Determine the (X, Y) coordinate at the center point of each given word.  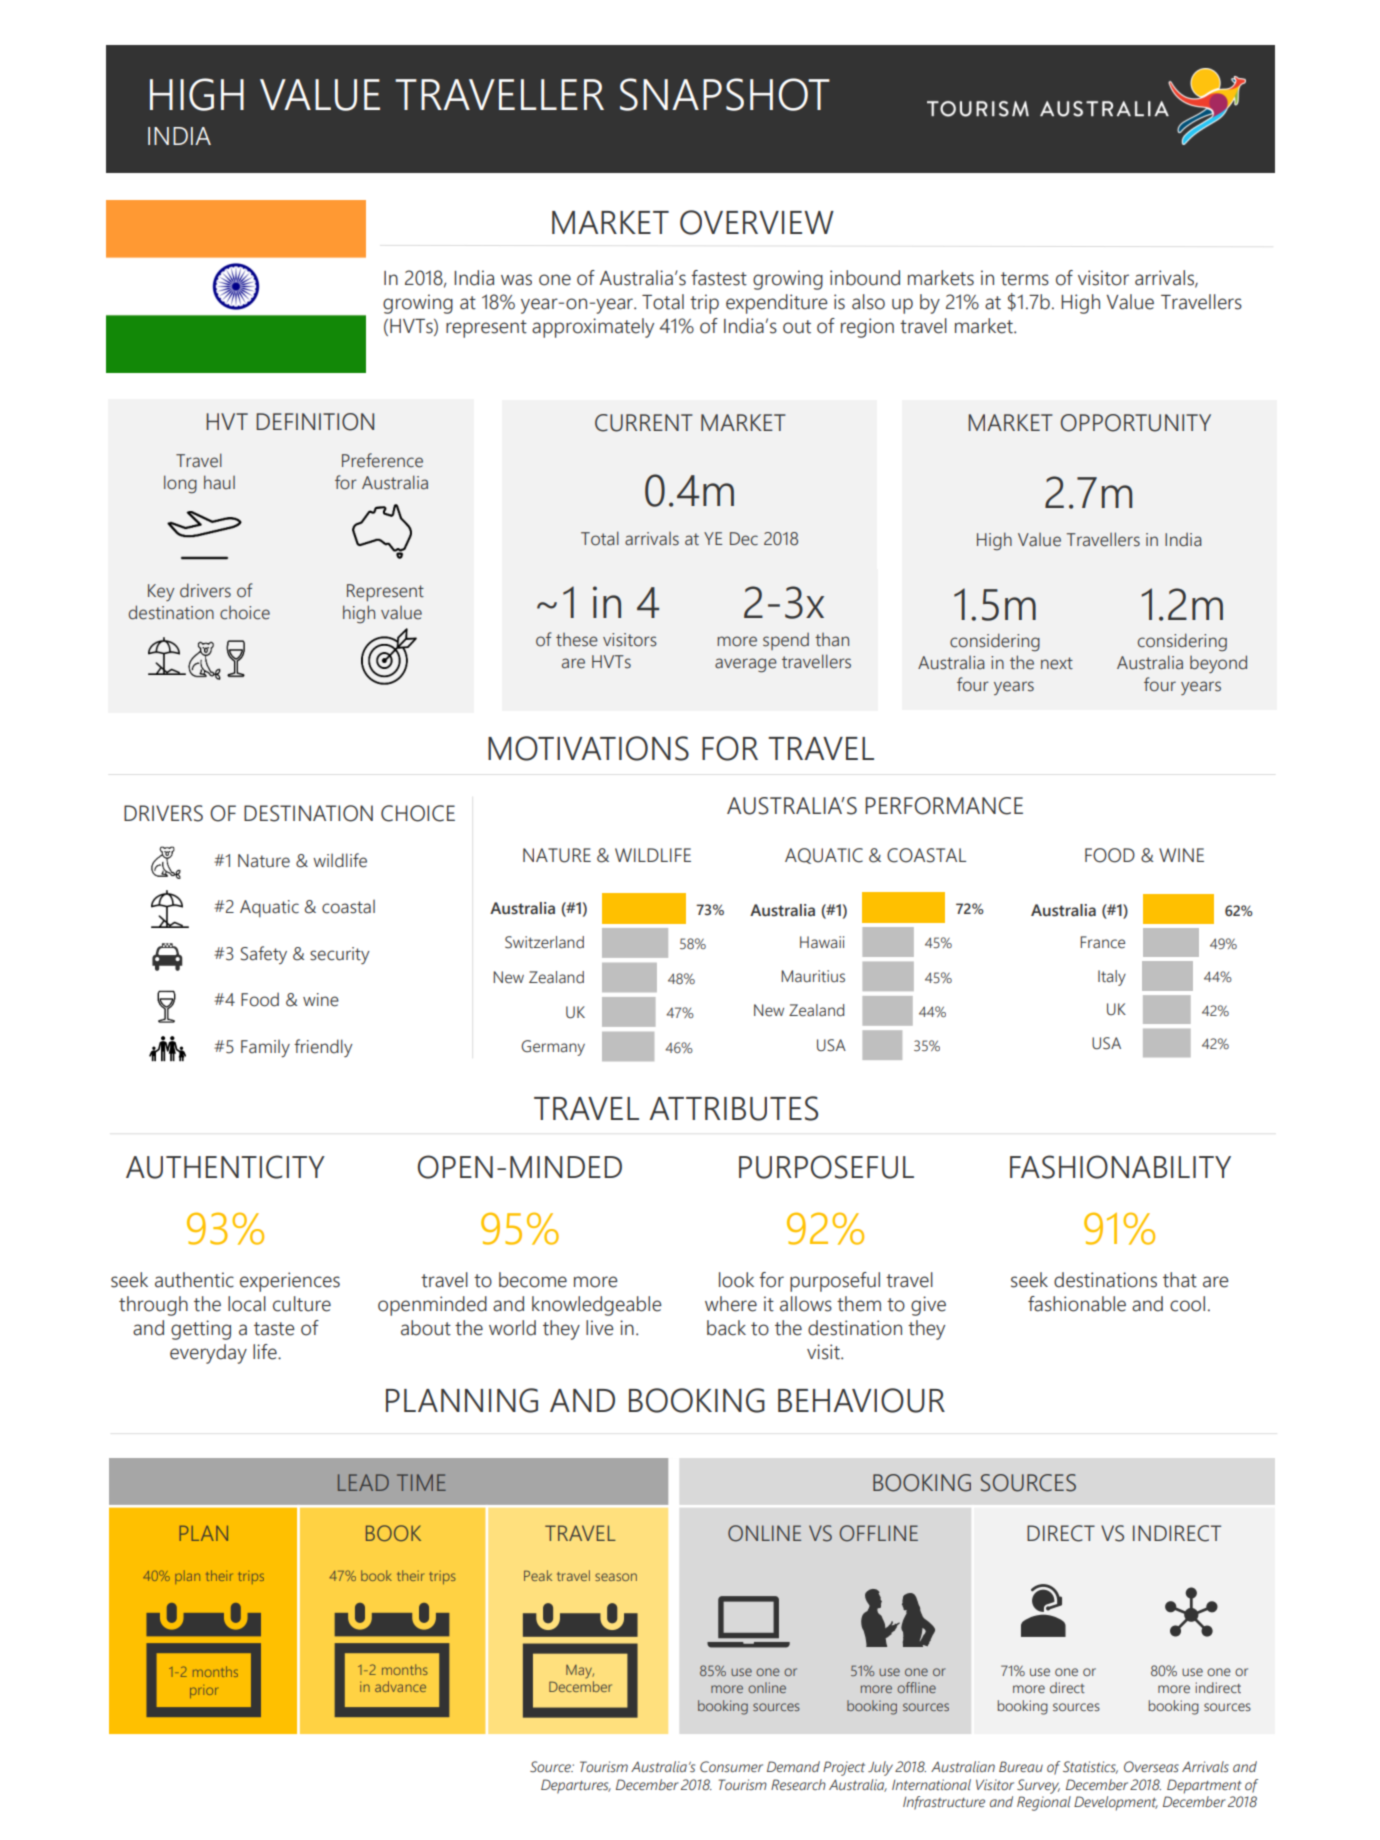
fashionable (1077, 1304)
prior (203, 1691)
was (516, 280)
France (1102, 942)
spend (786, 641)
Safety (264, 955)
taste (274, 1329)
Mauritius (813, 976)
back (726, 1328)
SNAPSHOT (725, 94)
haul (219, 482)
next (1057, 663)
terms (1025, 279)
